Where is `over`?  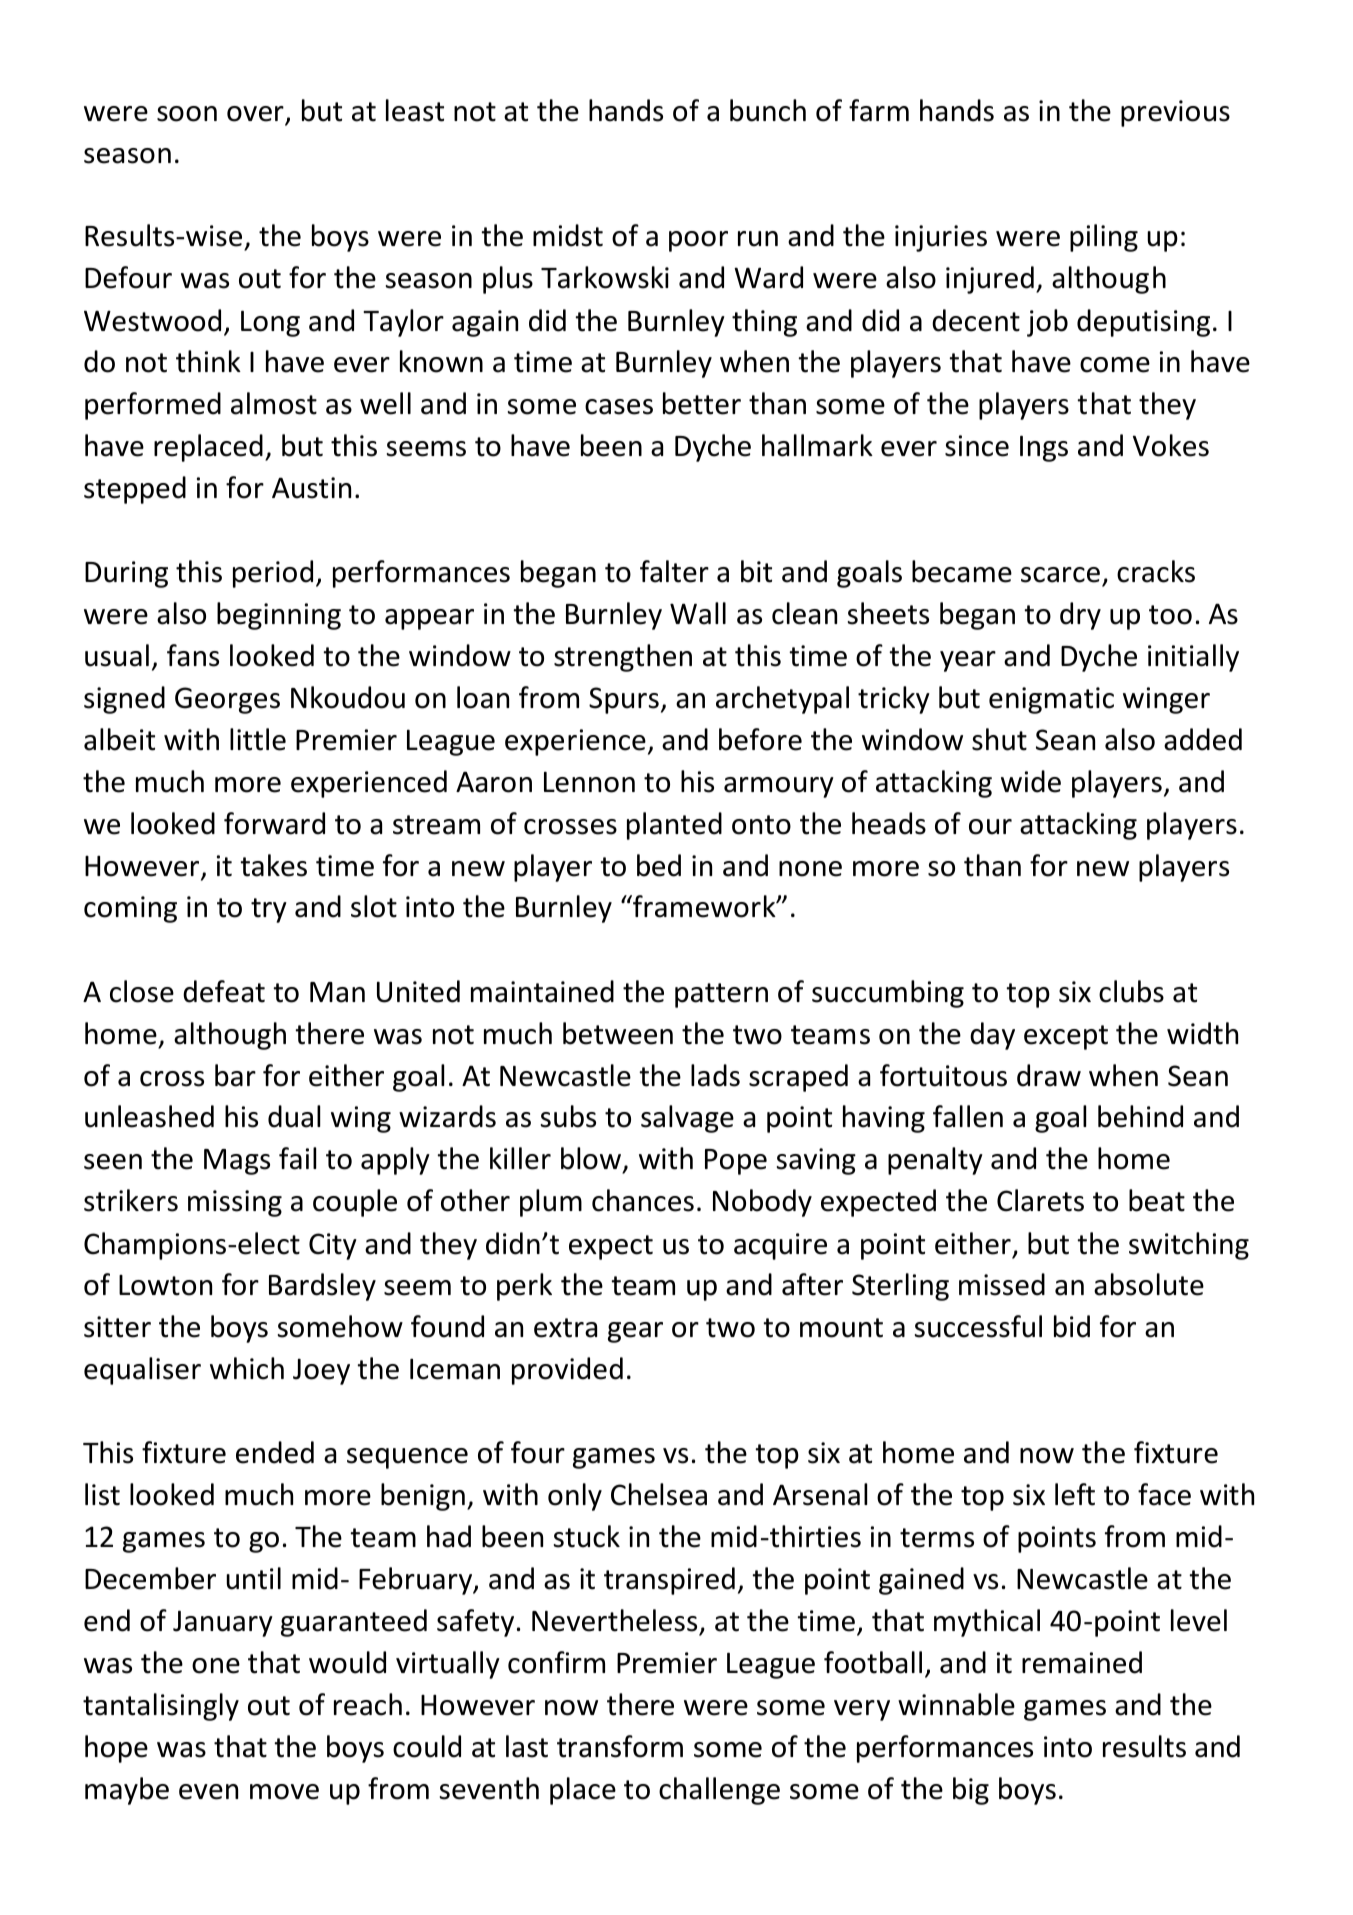 over is located at coordinates (256, 115).
